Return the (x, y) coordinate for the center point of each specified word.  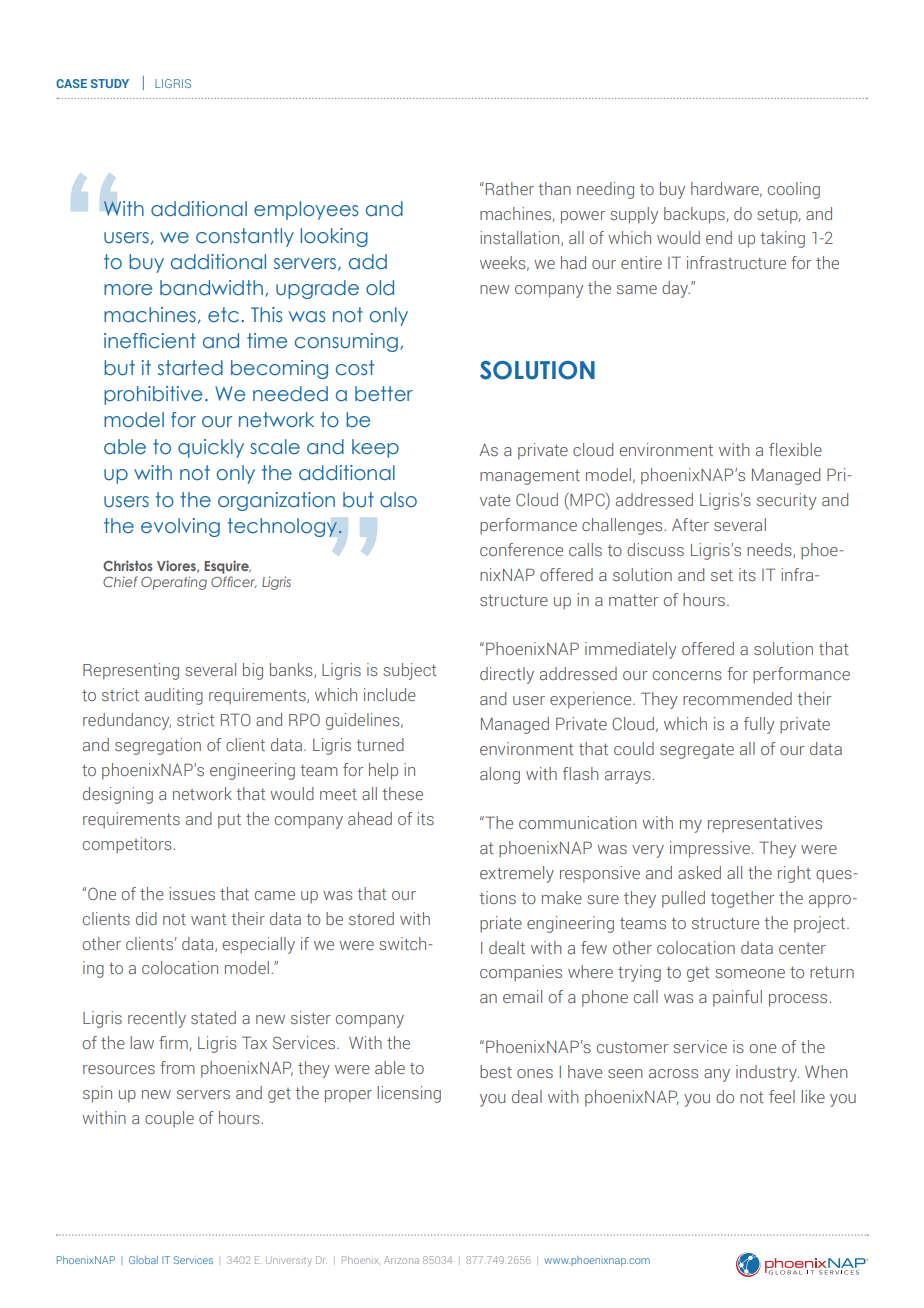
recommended (737, 698)
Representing (131, 671)
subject (409, 671)
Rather (510, 188)
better (384, 394)
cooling (794, 190)
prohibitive (153, 395)
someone (750, 973)
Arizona (401, 1260)
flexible (795, 449)
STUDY (110, 83)
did (146, 918)
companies (521, 973)
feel (782, 1096)
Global (143, 1260)
